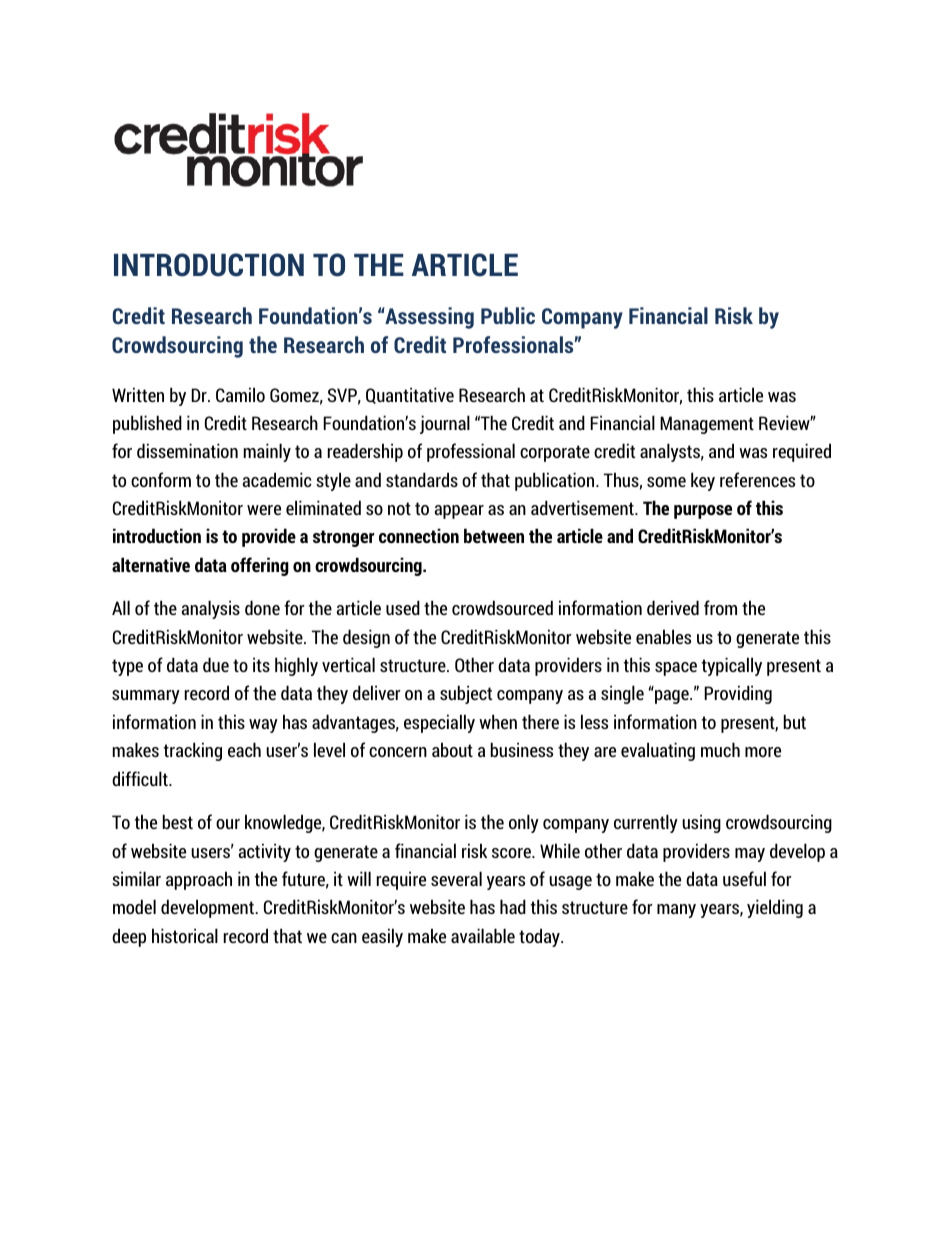 Image resolution: width=952 pixels, height=1233 pixels. What do you see at coordinates (703, 512) in the screenshot?
I see `purpose` at bounding box center [703, 512].
